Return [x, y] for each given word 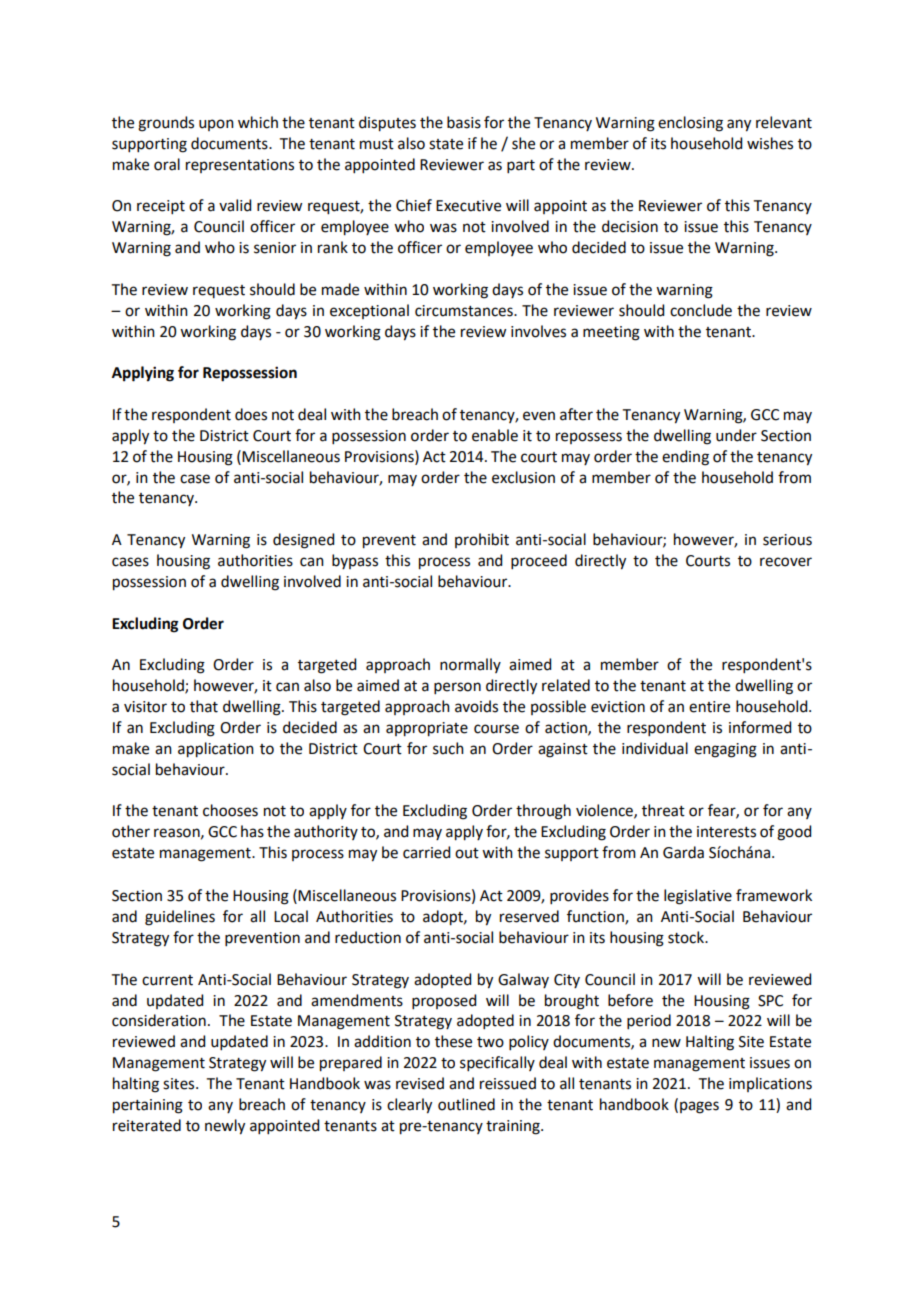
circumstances [465, 311]
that [204, 706]
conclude [701, 310]
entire [709, 707]
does [251, 414]
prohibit [482, 540]
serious [787, 540]
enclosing [690, 124]
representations [240, 166]
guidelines [180, 918]
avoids [476, 706]
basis [464, 122]
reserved [529, 916]
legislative [698, 897]
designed [303, 541]
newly [225, 1127]
